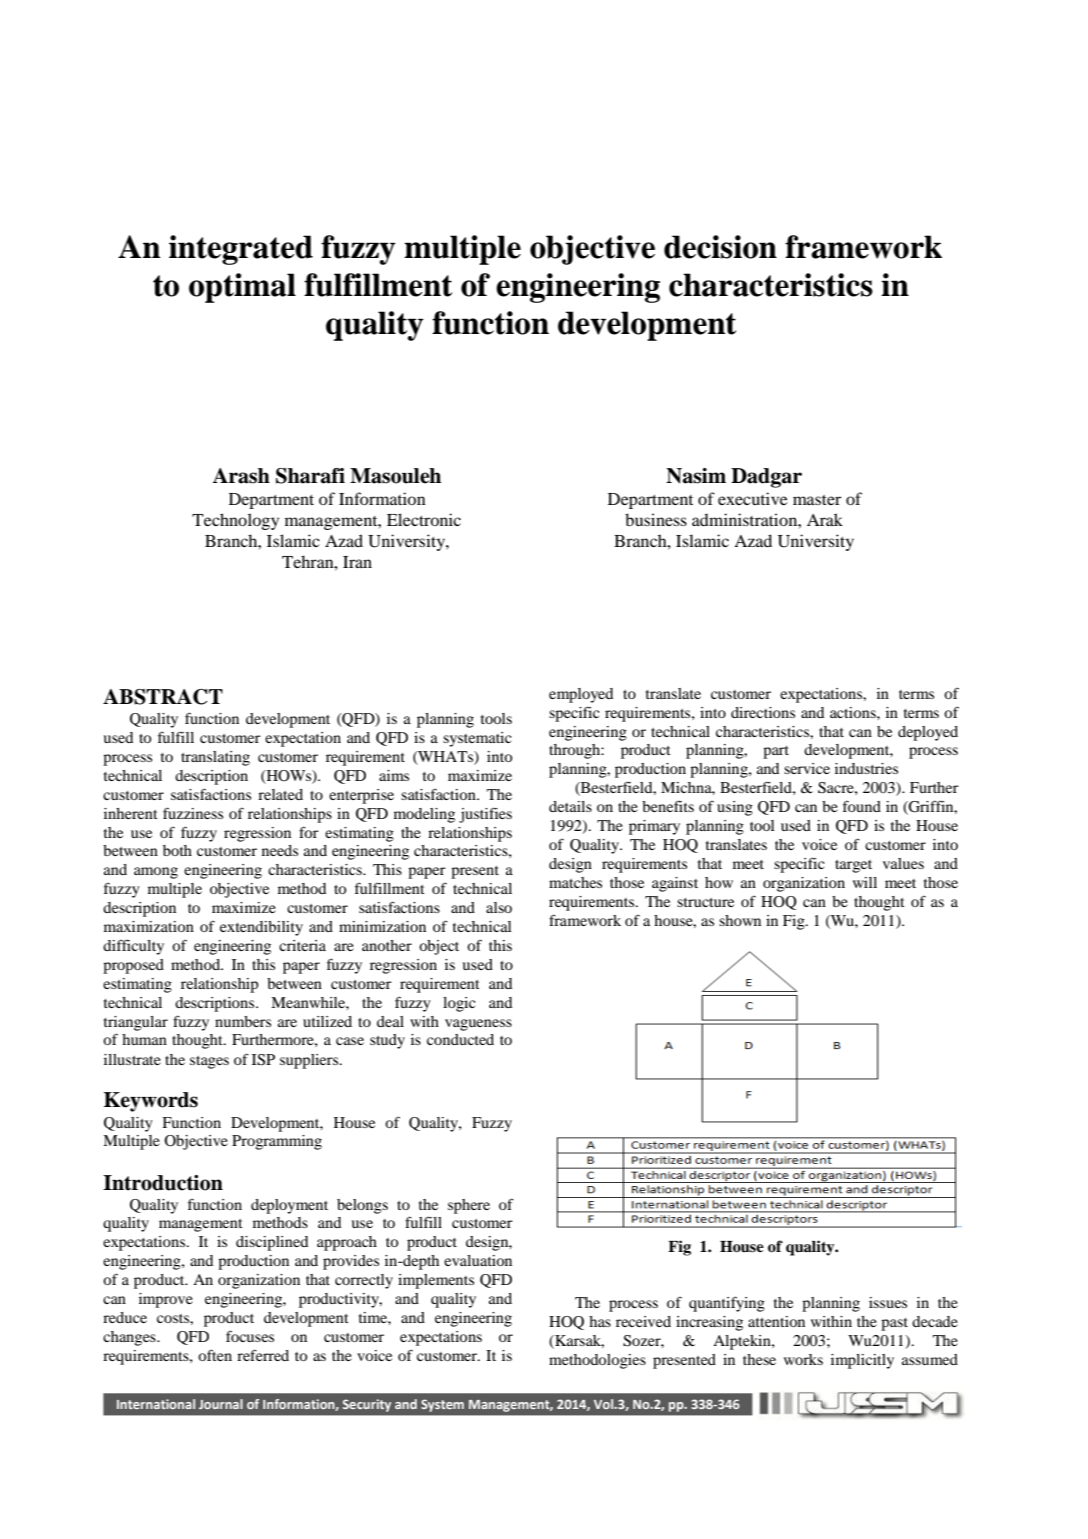 The width and height of the screenshot is (1088, 1539). Describe the element at coordinates (720, 247) in the screenshot. I see `decision` at that location.
